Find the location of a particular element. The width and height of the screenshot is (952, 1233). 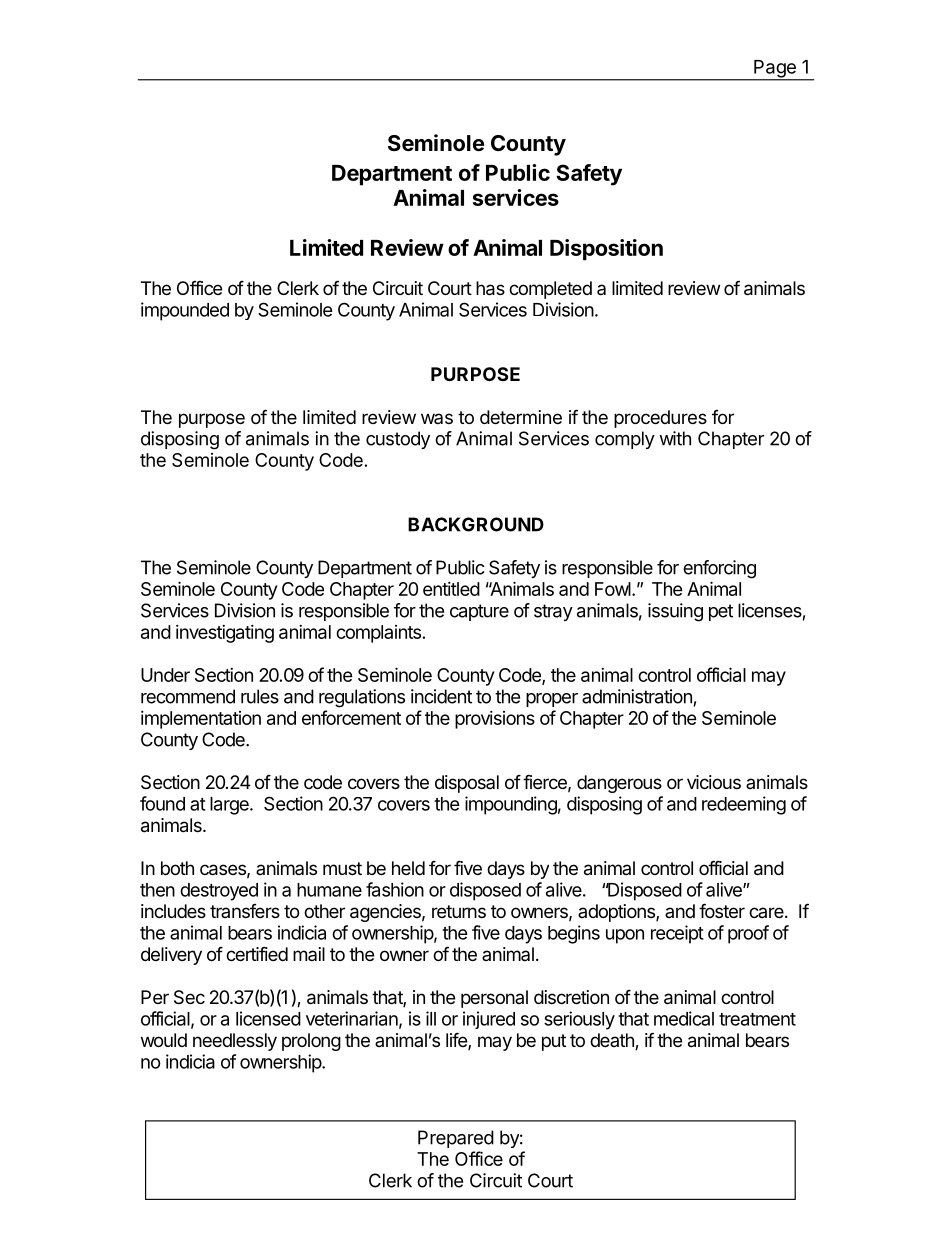

impounded is located at coordinates (185, 311).
